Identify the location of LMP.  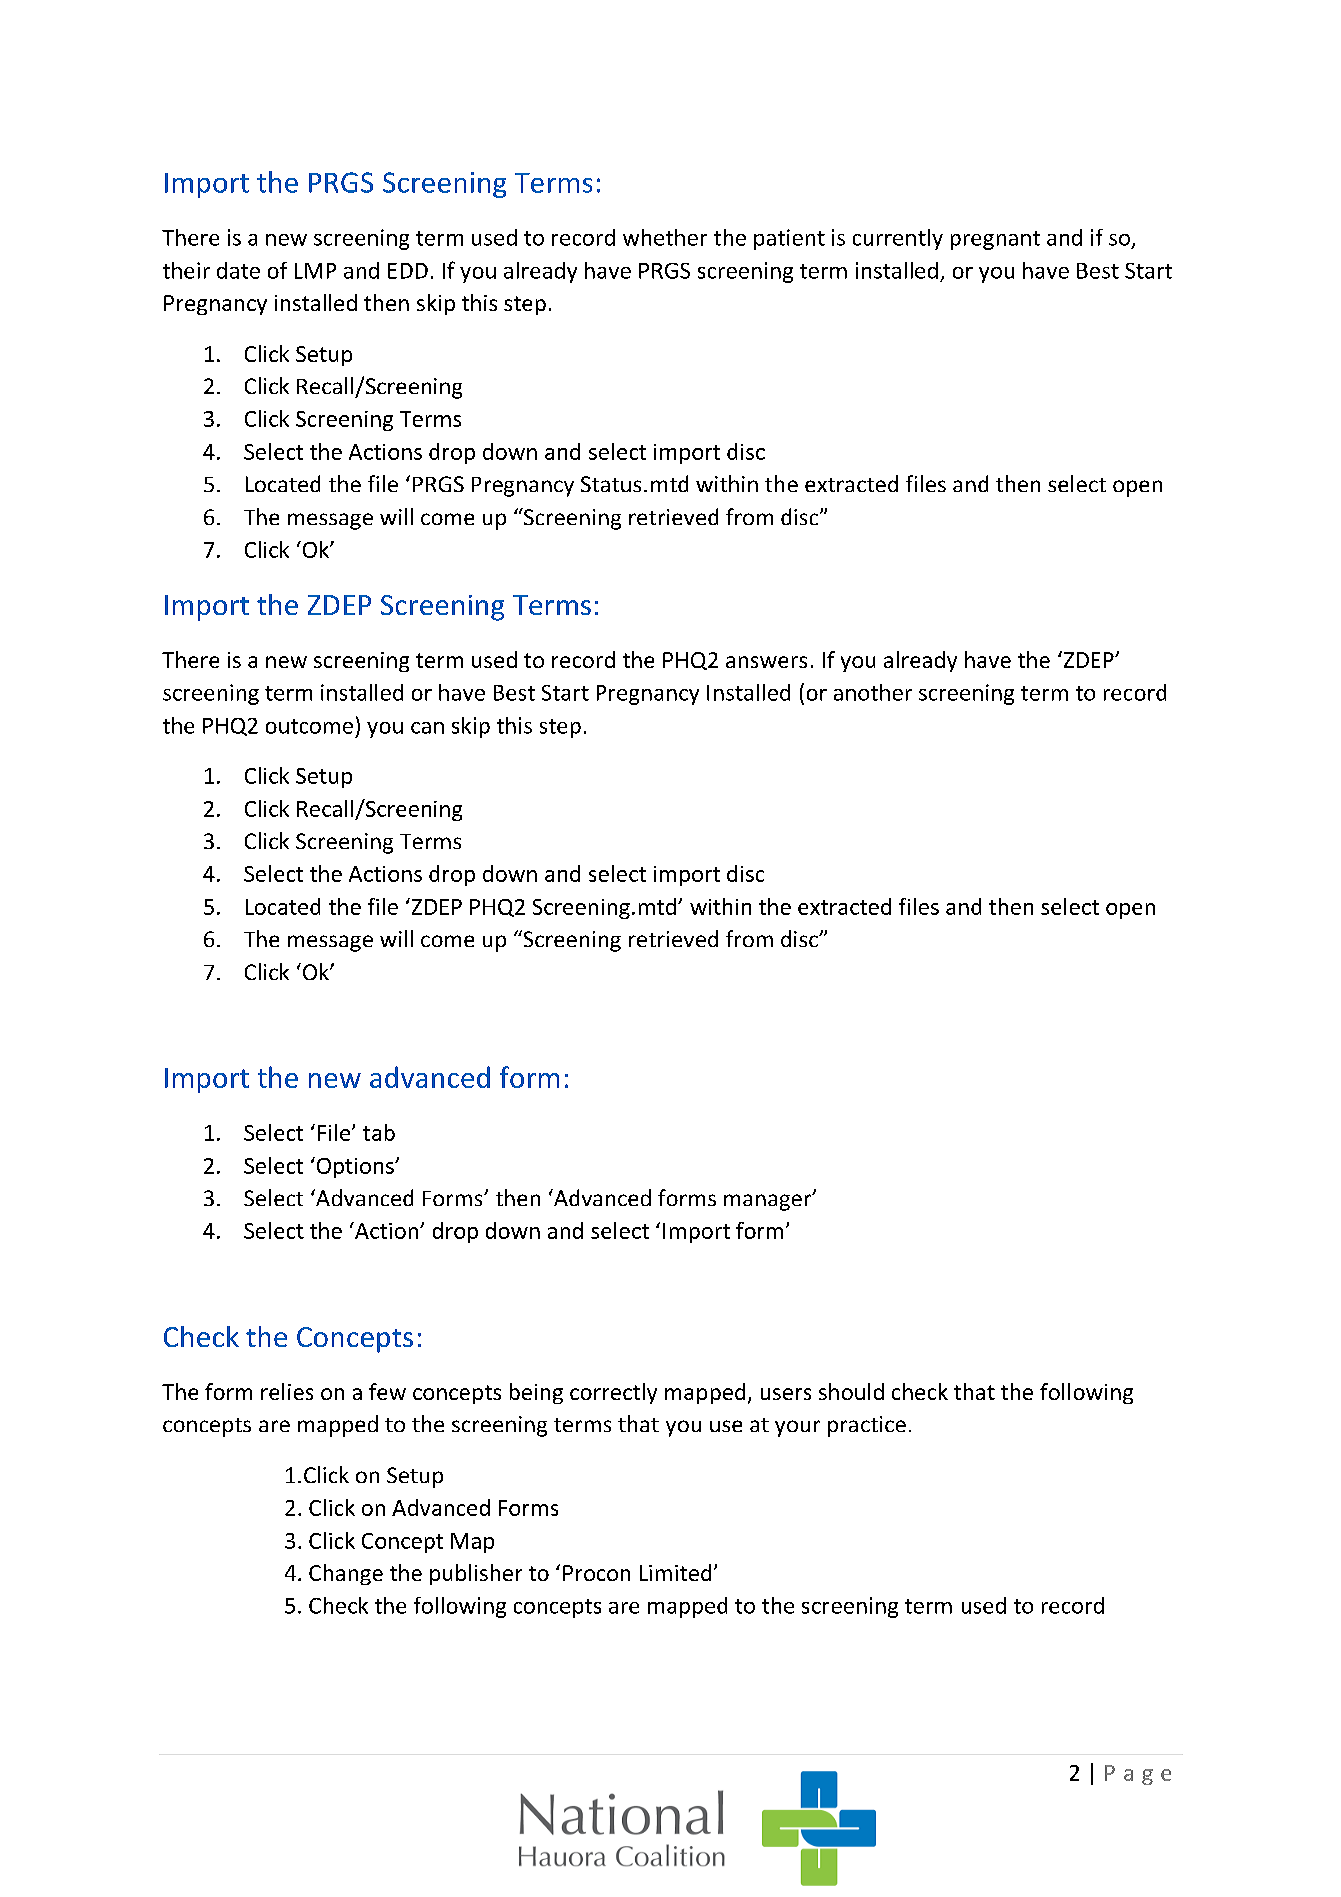
(315, 271).
